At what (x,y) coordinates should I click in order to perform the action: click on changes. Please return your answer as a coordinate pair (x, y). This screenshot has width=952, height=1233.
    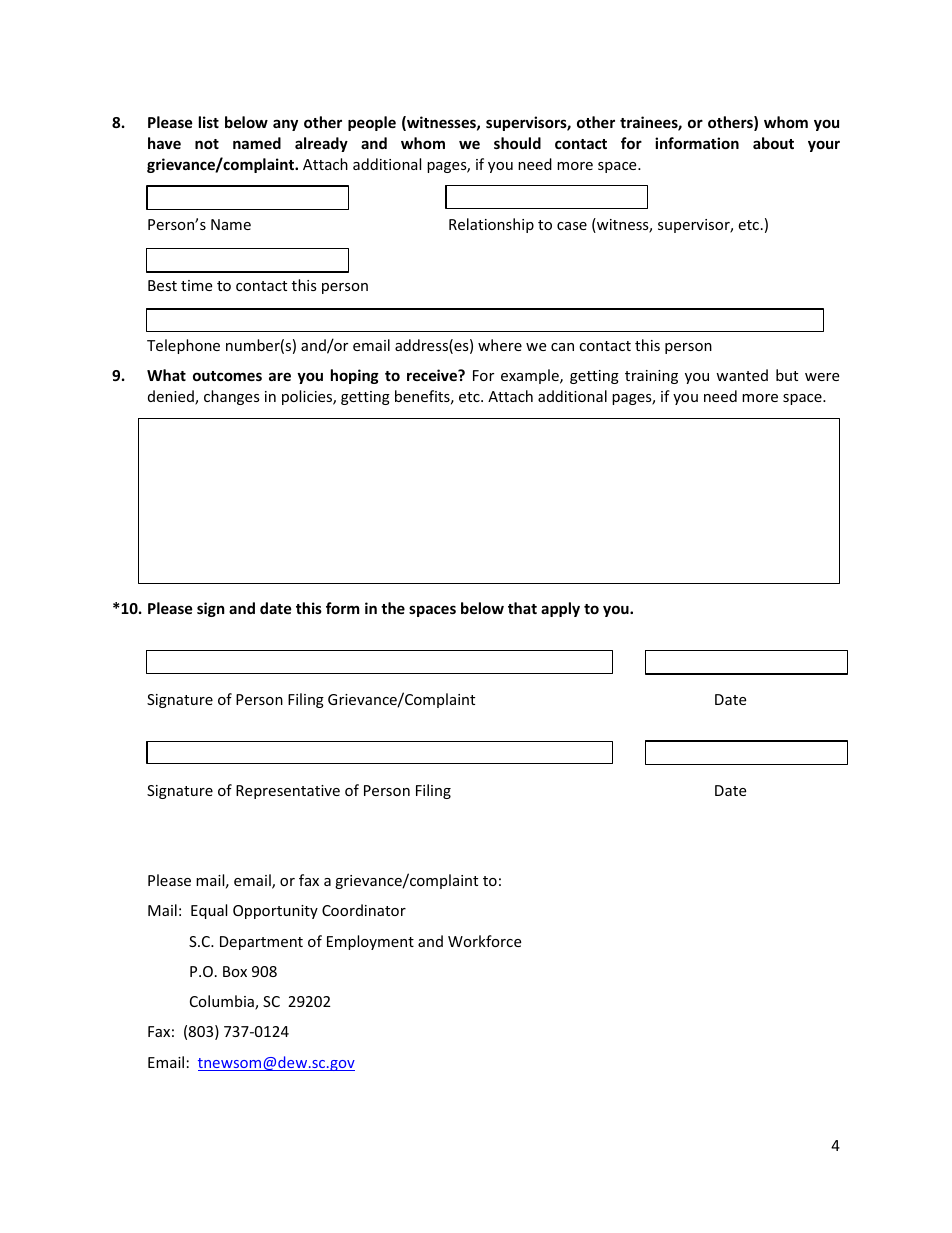
    Looking at the image, I should click on (232, 397).
